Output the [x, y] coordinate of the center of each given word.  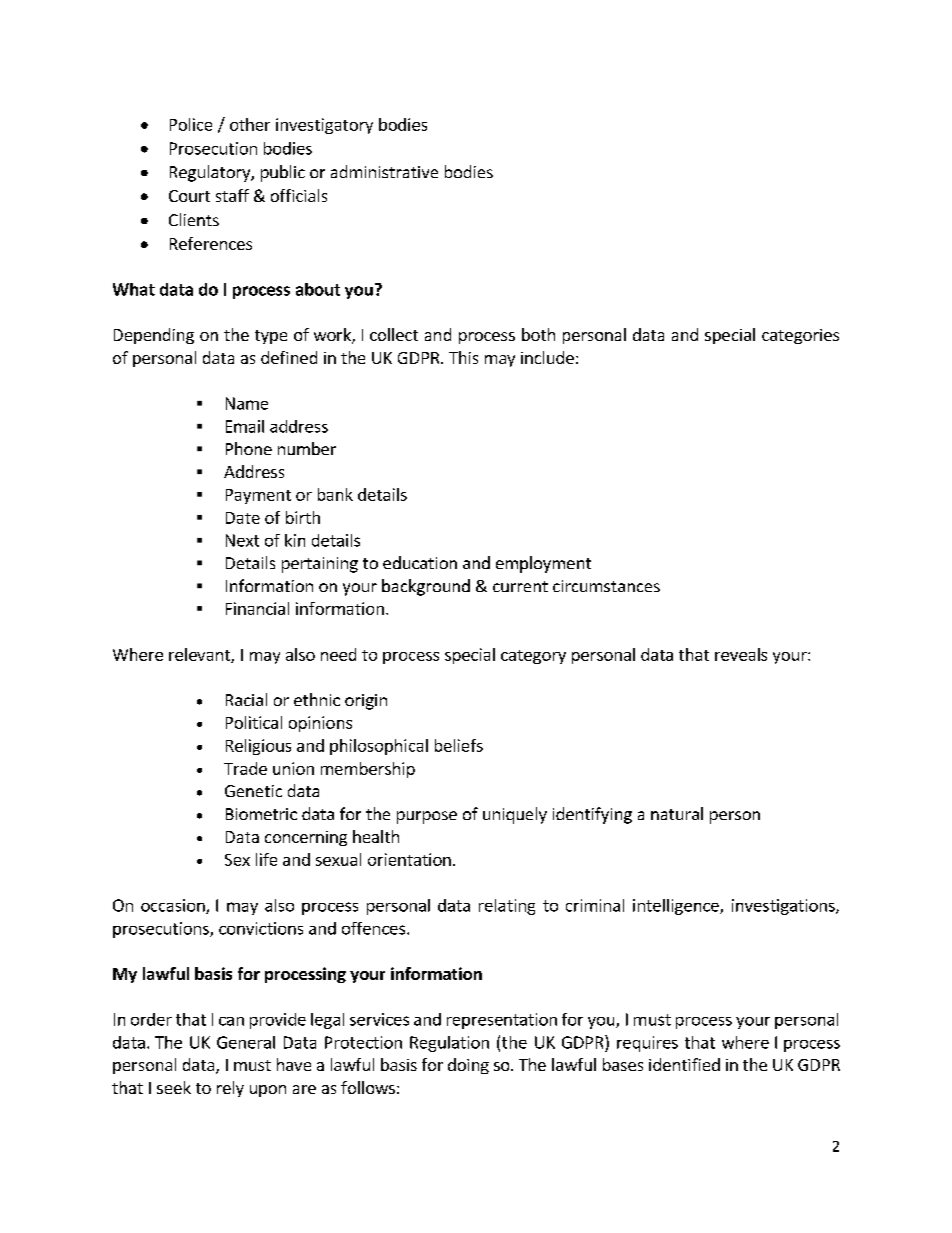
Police [191, 124]
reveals [741, 654]
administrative [384, 171]
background [426, 587]
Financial [257, 608]
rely [230, 1089]
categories [800, 336]
